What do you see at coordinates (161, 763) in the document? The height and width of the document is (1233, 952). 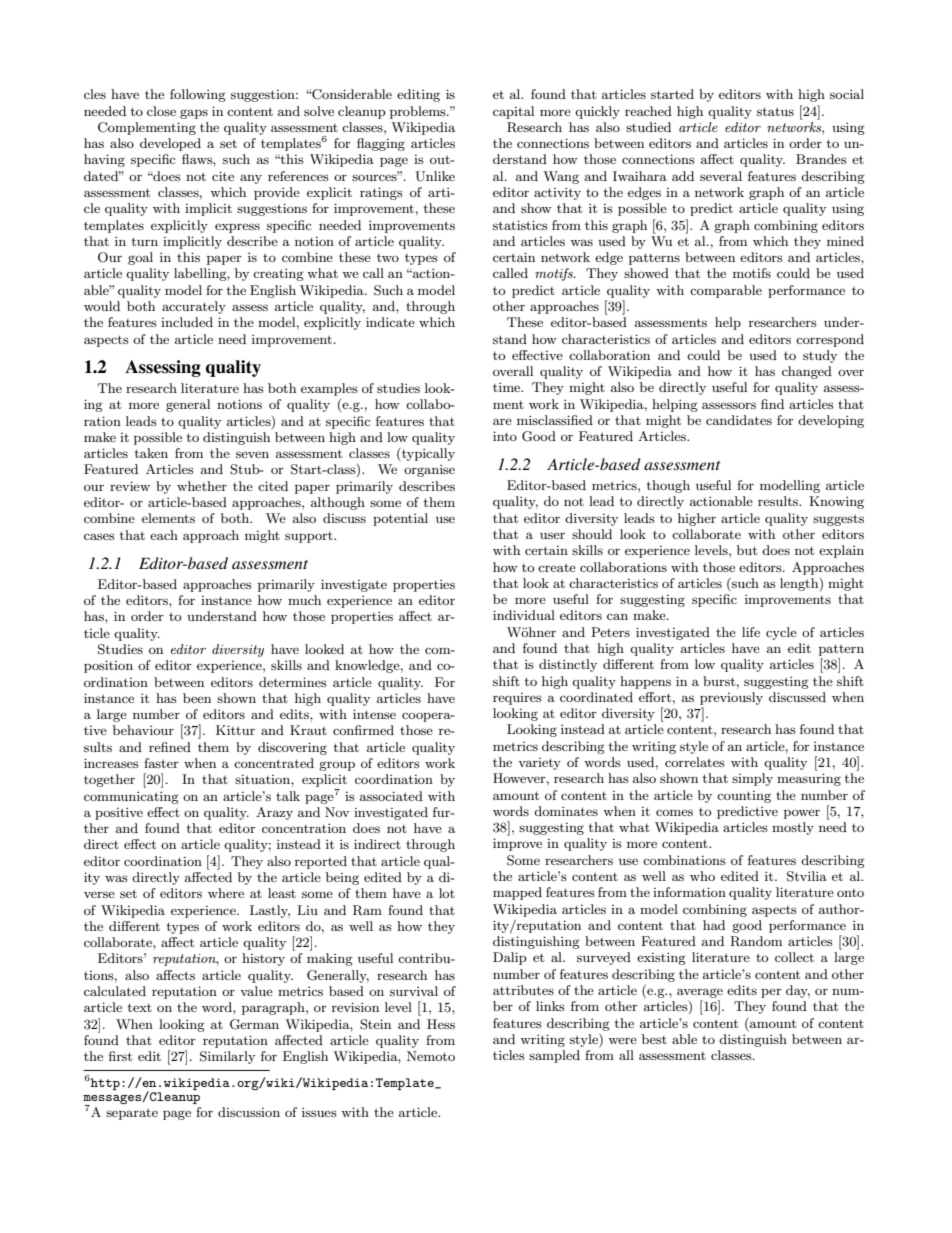 I see `faster` at bounding box center [161, 763].
